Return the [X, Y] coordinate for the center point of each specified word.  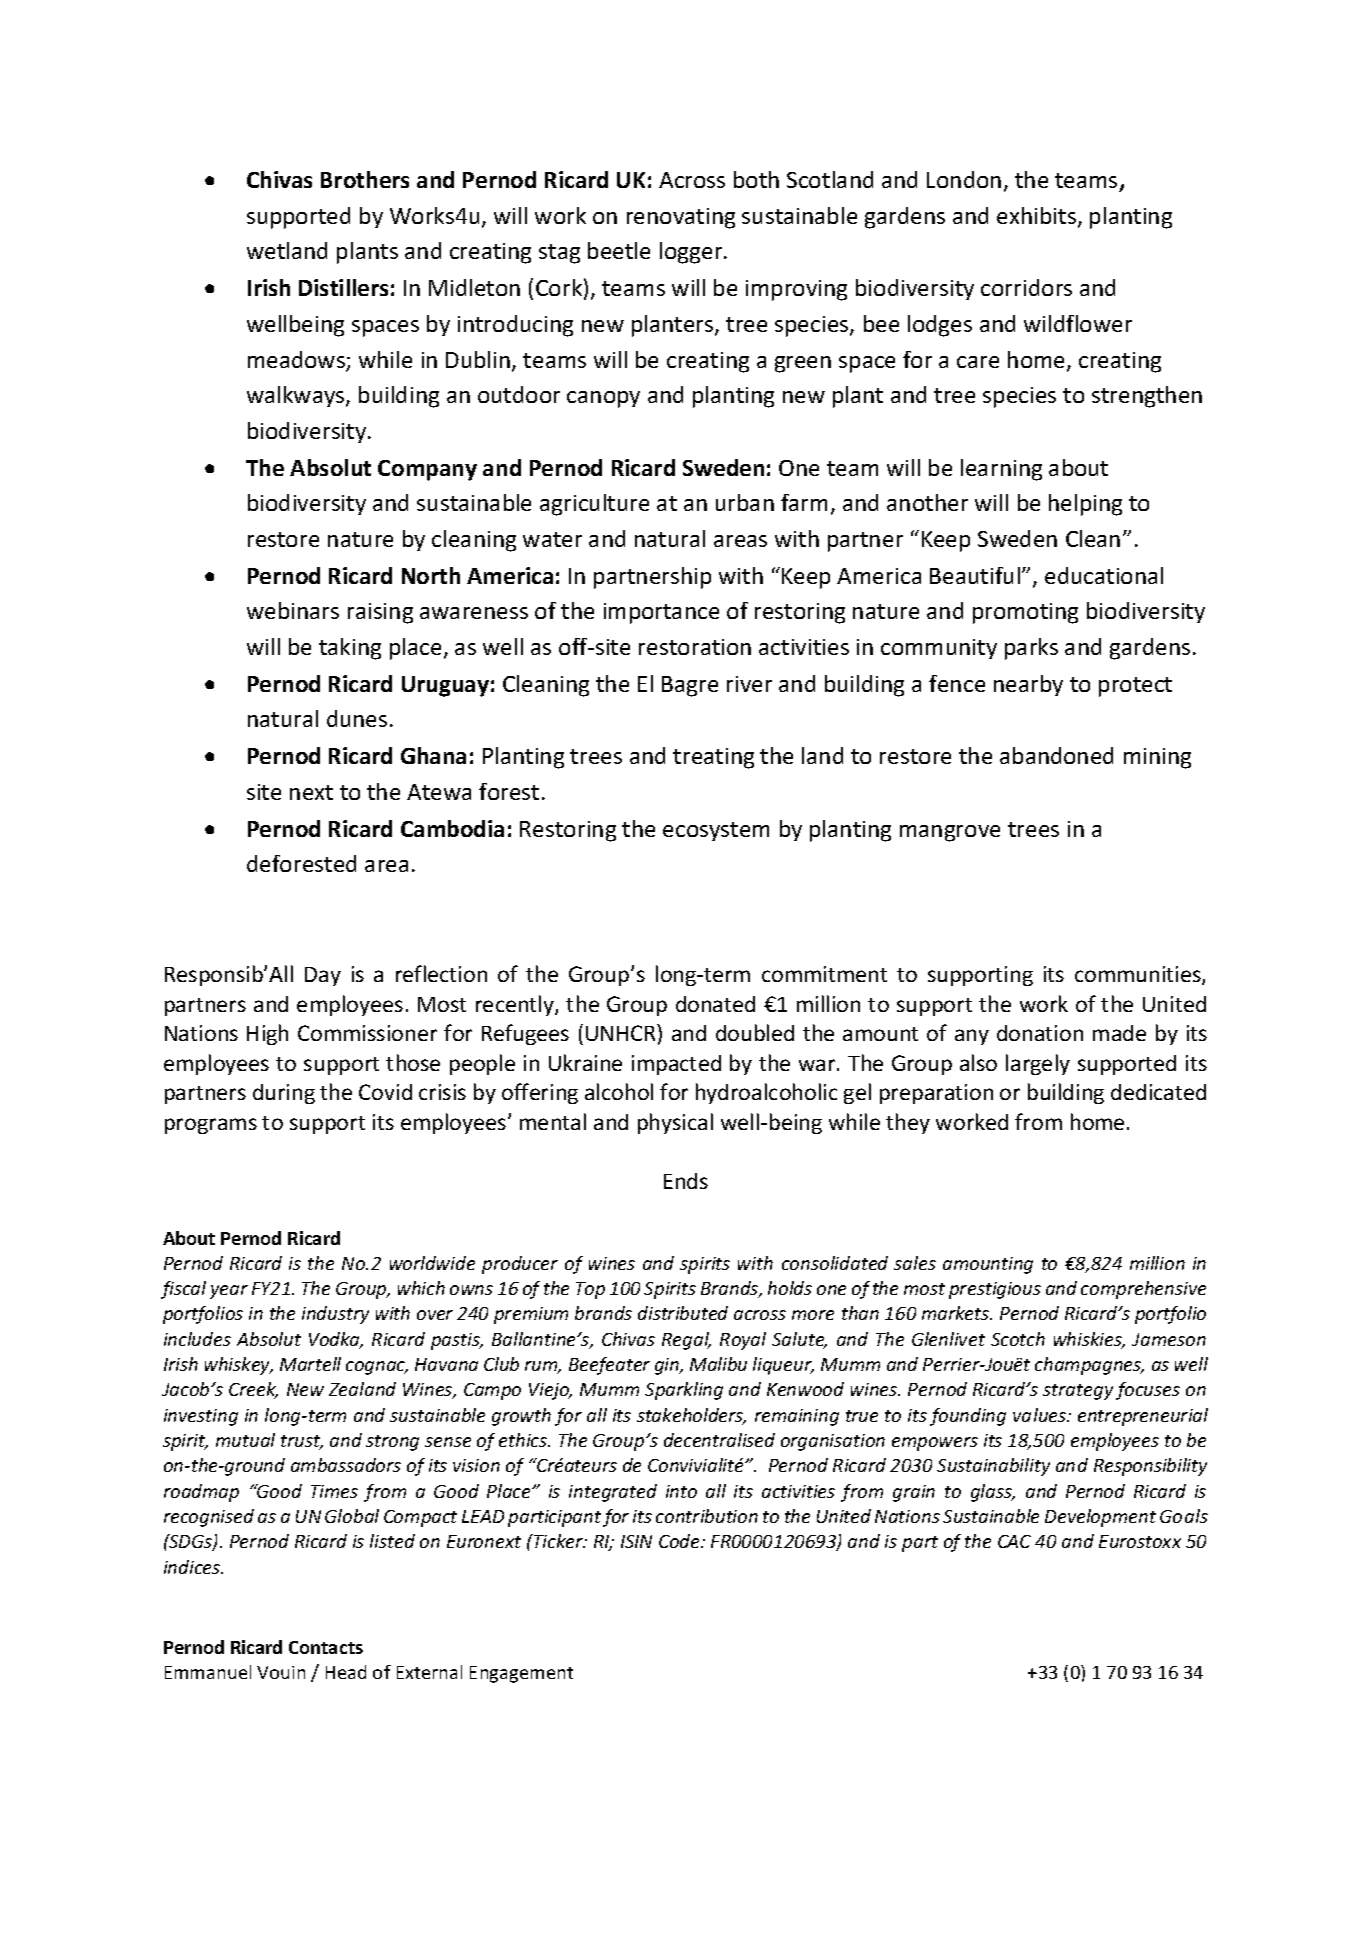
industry [335, 1315]
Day [323, 976]
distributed [683, 1313]
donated [715, 1004]
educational [1104, 575]
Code [680, 1541]
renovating [681, 218]
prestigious [995, 1290]
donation [1040, 1033]
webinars [293, 610]
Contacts [326, 1647]
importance [661, 613]
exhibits [1038, 217]
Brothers [365, 179]
